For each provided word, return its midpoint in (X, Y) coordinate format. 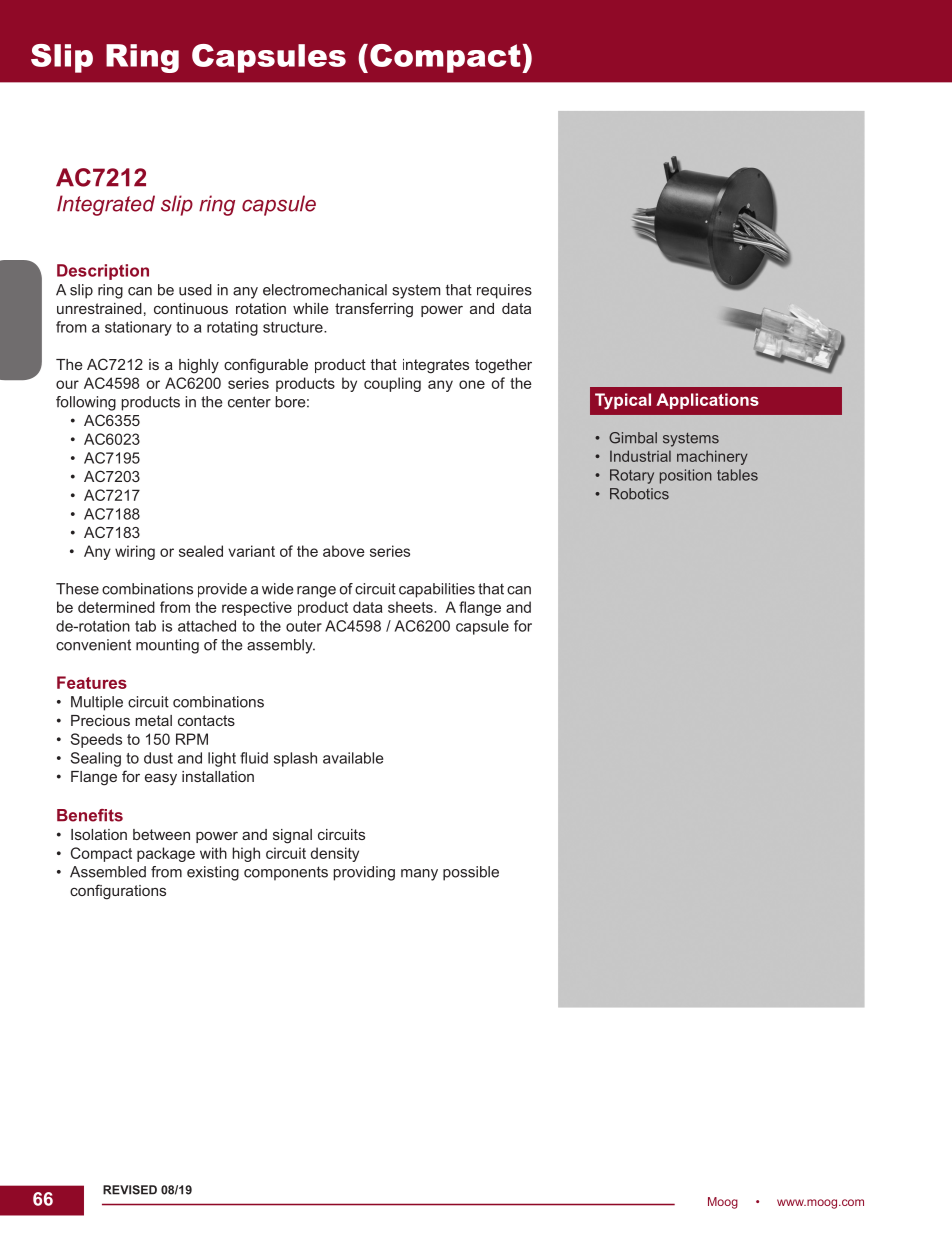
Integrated (106, 205)
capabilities (437, 590)
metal (153, 720)
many (419, 875)
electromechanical (325, 290)
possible (471, 873)
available (353, 758)
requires (504, 291)
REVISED (130, 1190)
